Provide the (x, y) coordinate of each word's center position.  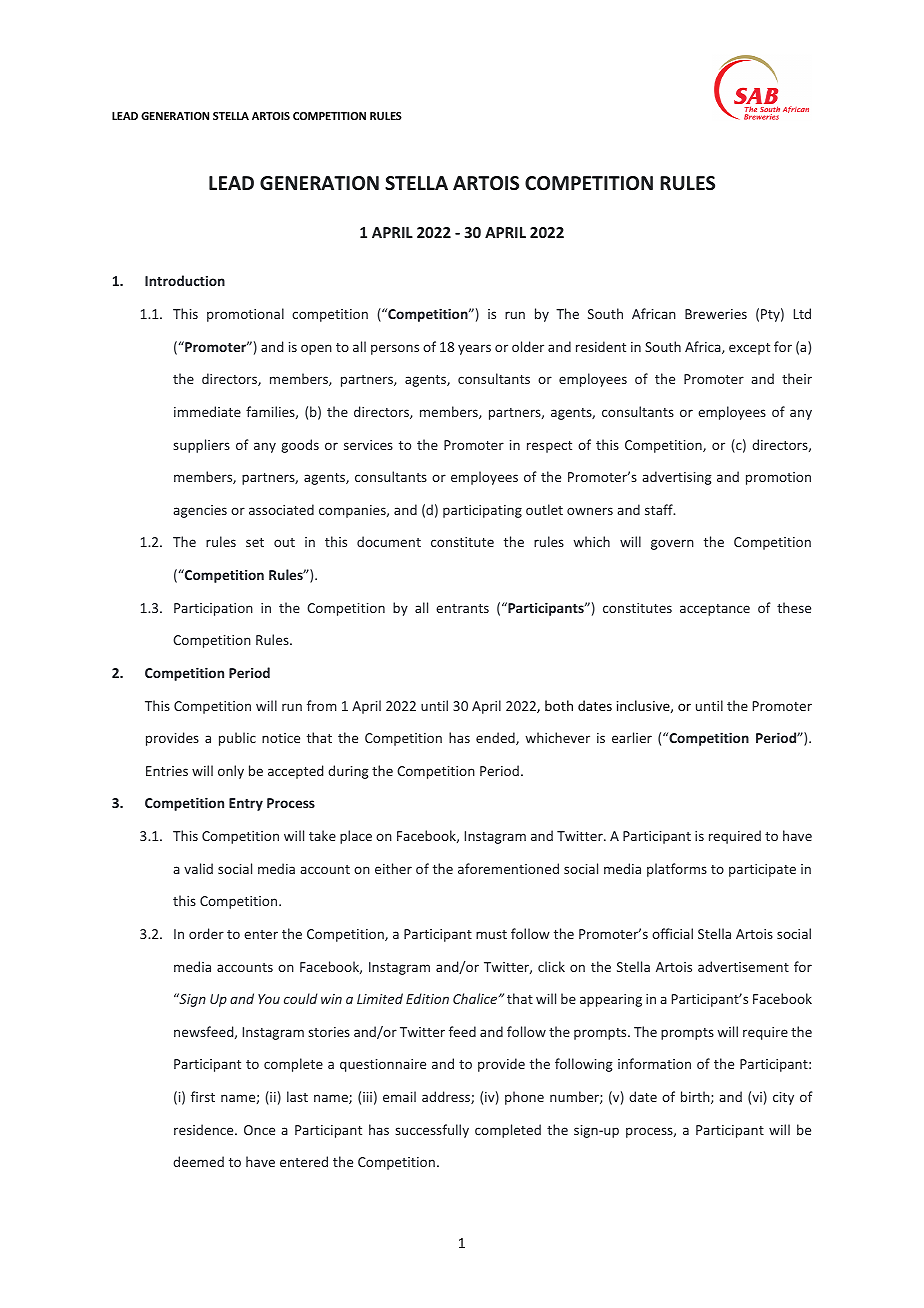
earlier (632, 737)
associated (281, 509)
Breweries (716, 314)
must (491, 934)
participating (482, 511)
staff (660, 509)
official (672, 933)
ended (496, 738)
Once (259, 1130)
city (783, 1098)
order (206, 933)
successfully (432, 1131)
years (474, 349)
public (237, 739)
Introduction (185, 280)
